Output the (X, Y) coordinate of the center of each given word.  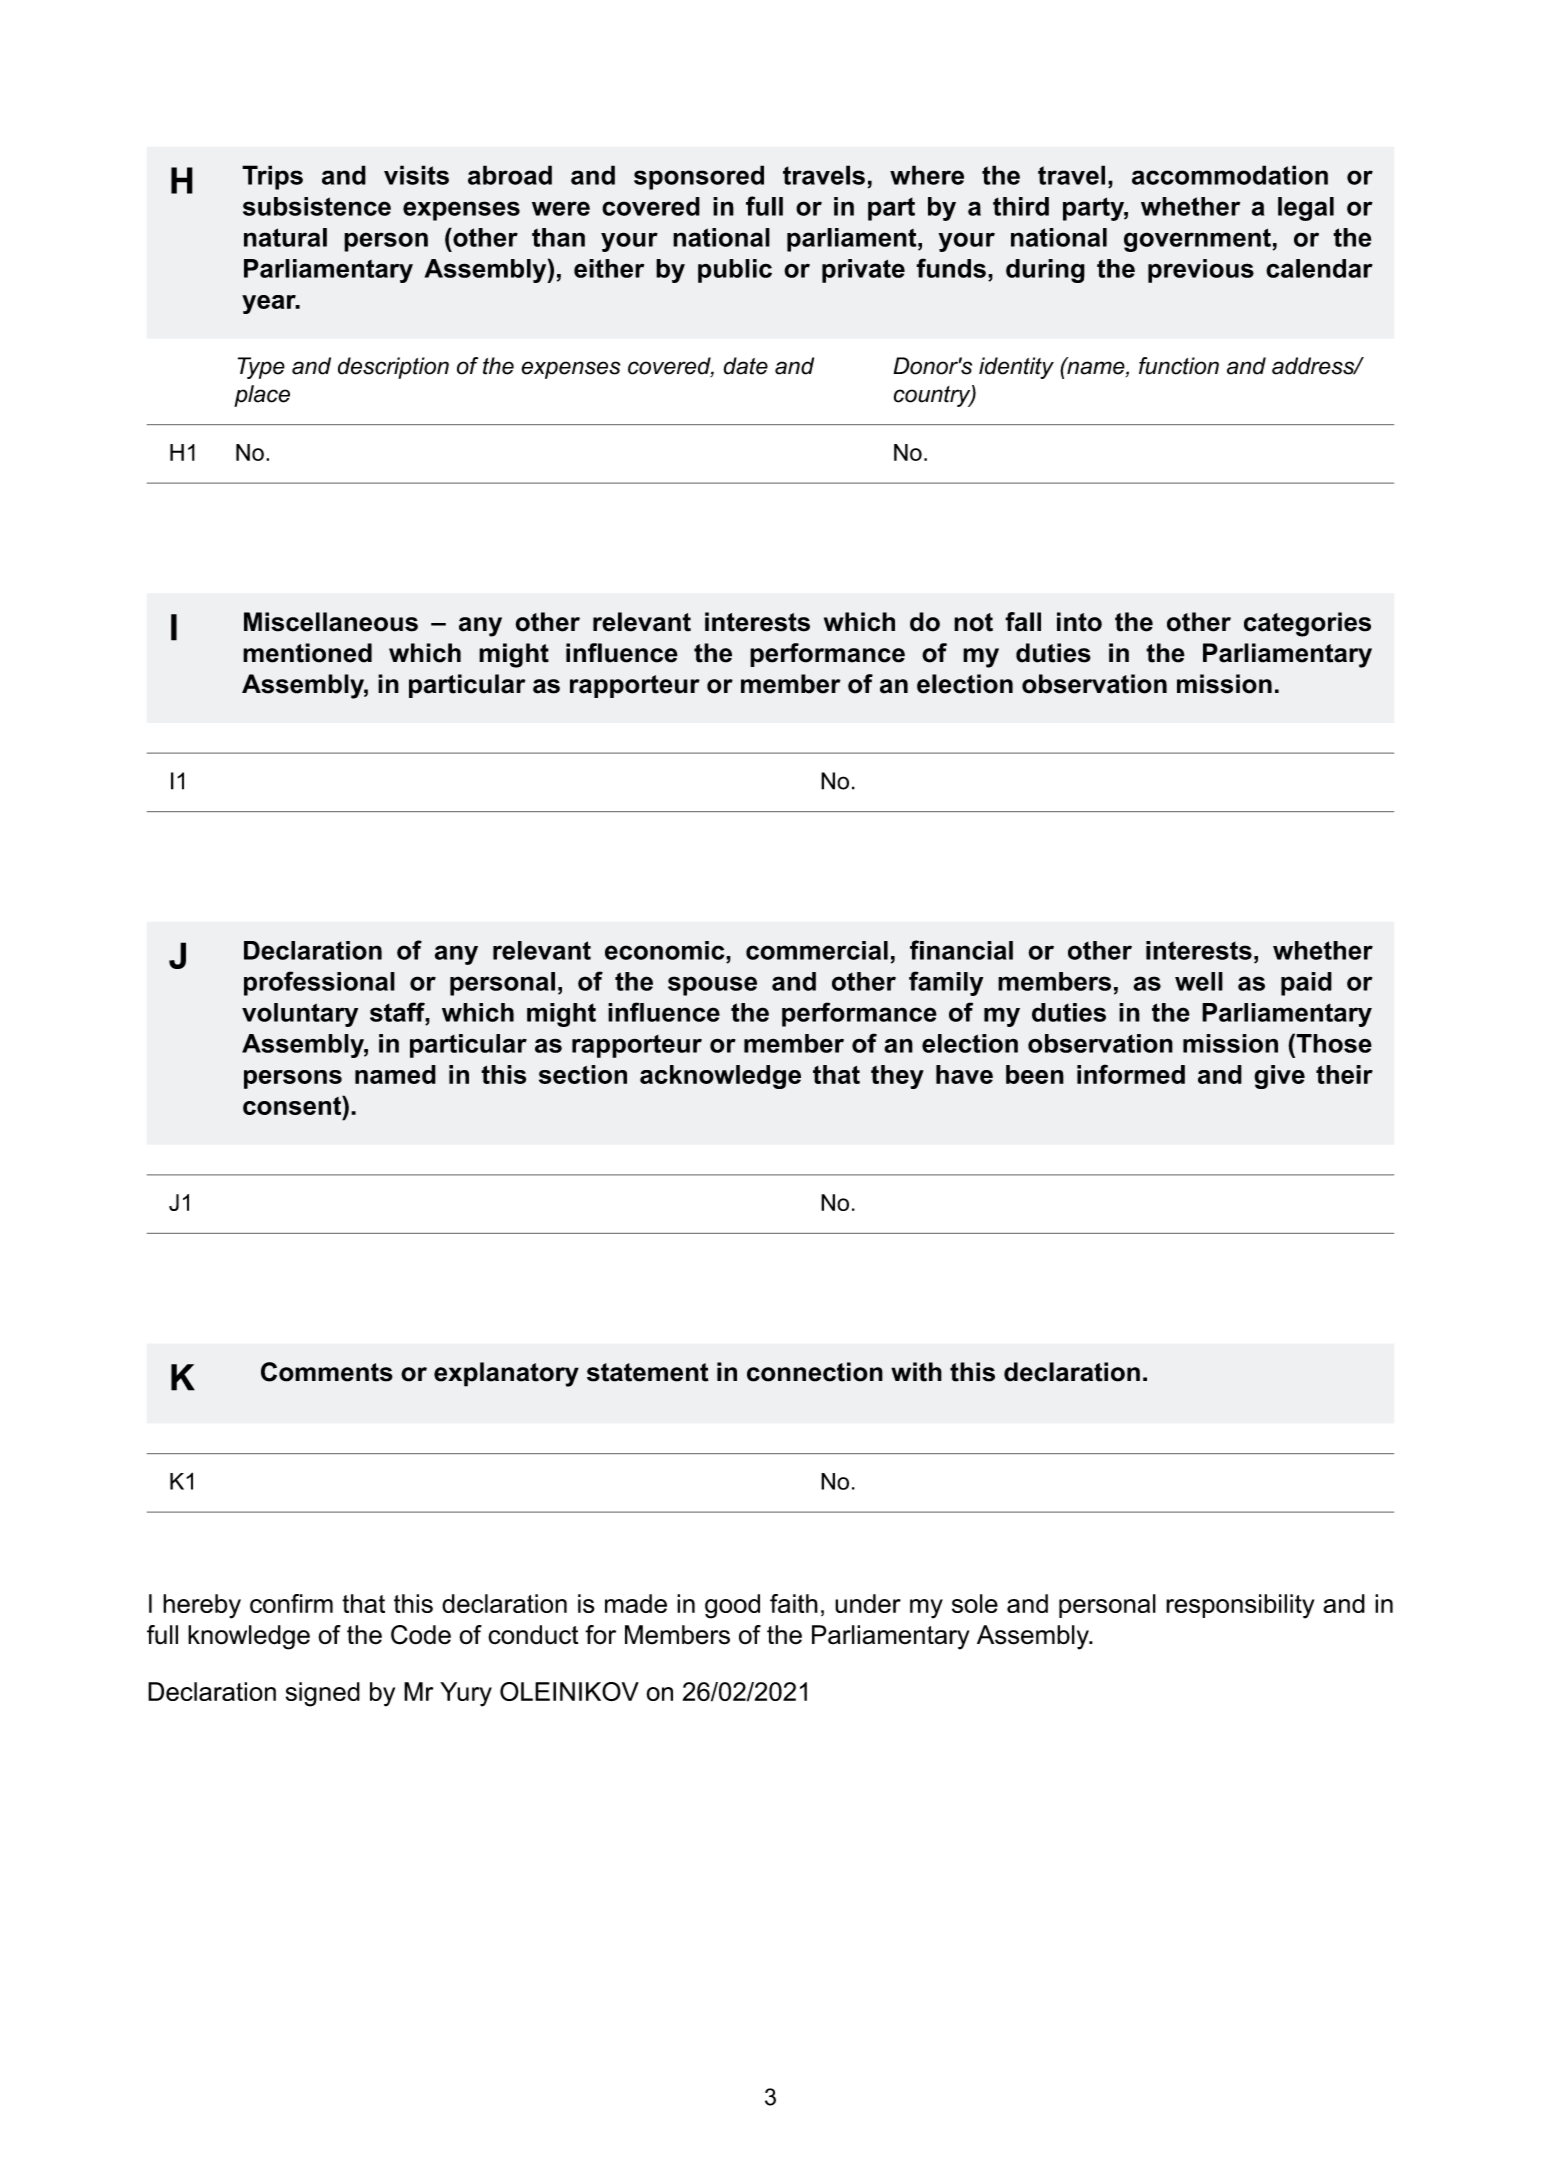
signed (323, 1694)
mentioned (307, 653)
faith (794, 1603)
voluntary (300, 1015)
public (735, 271)
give (1279, 1077)
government (1197, 240)
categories (1307, 624)
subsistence (317, 206)
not (973, 622)
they (897, 1077)
